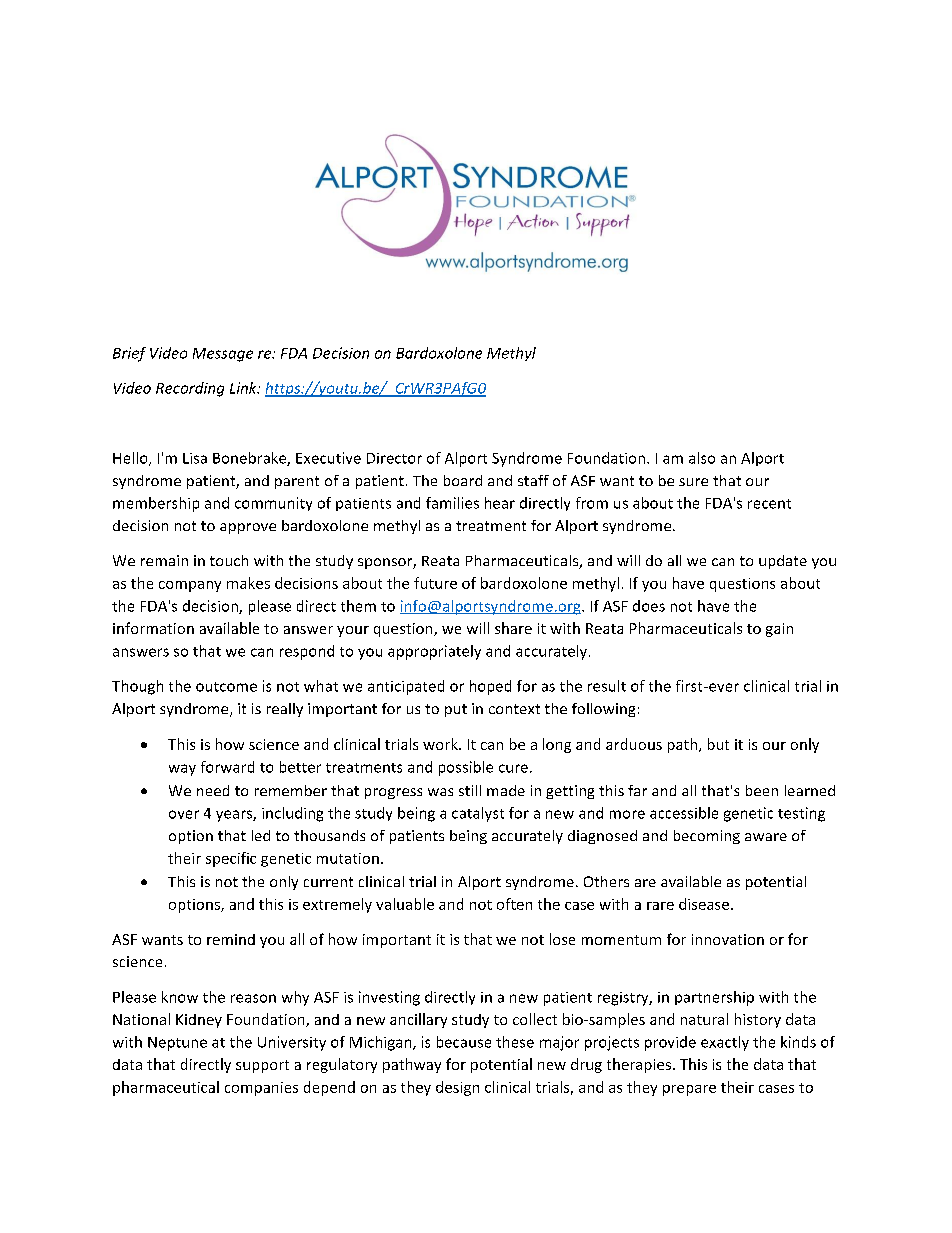  Describe the element at coordinates (702, 458) in the screenshot. I see `also` at that location.
